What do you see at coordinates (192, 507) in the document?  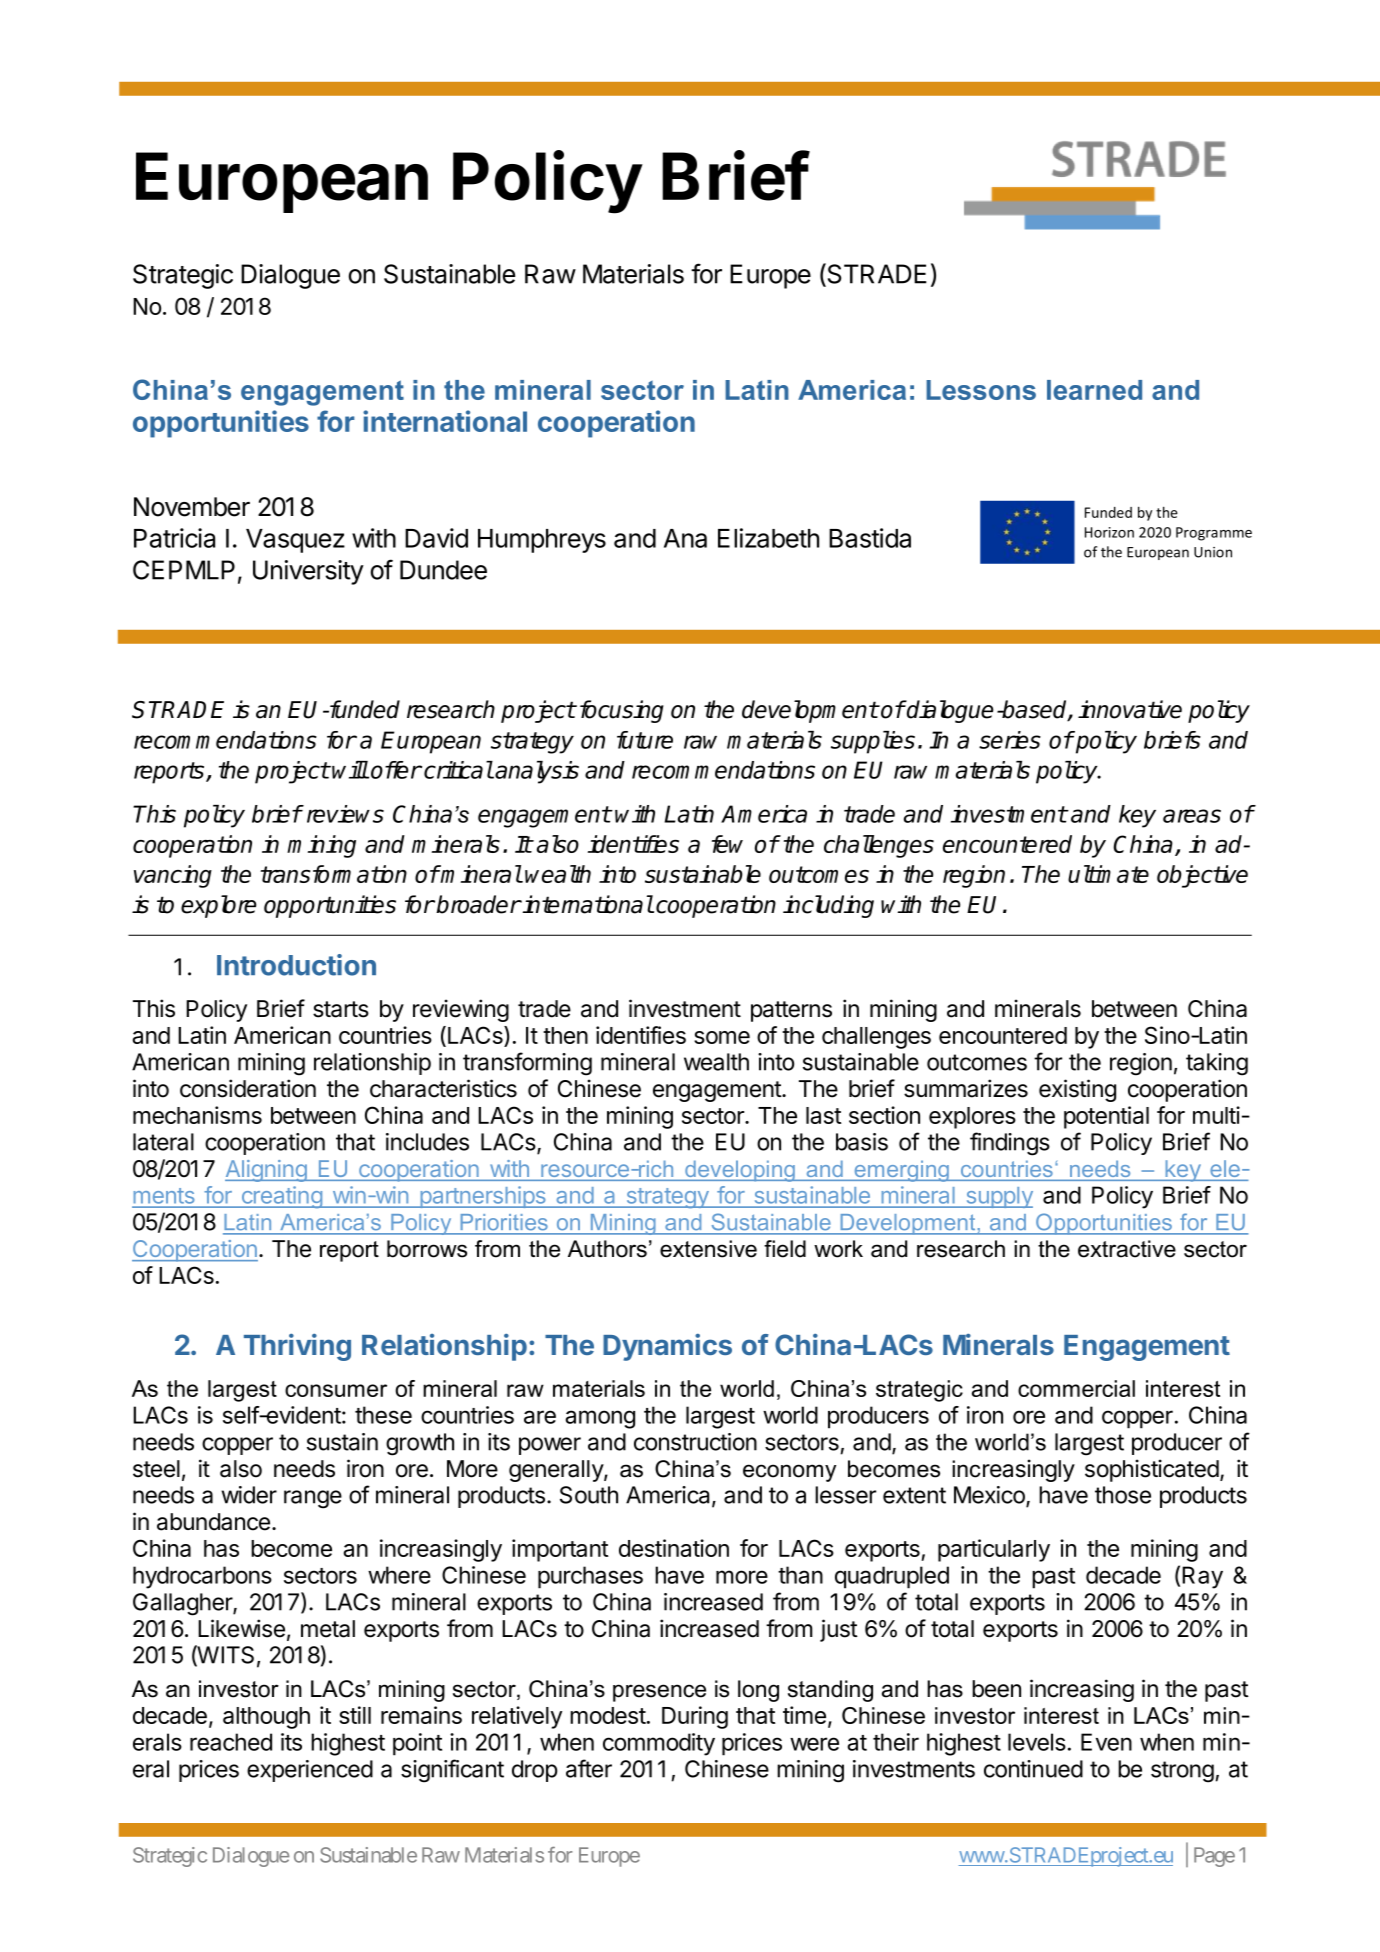 I see `November` at bounding box center [192, 507].
